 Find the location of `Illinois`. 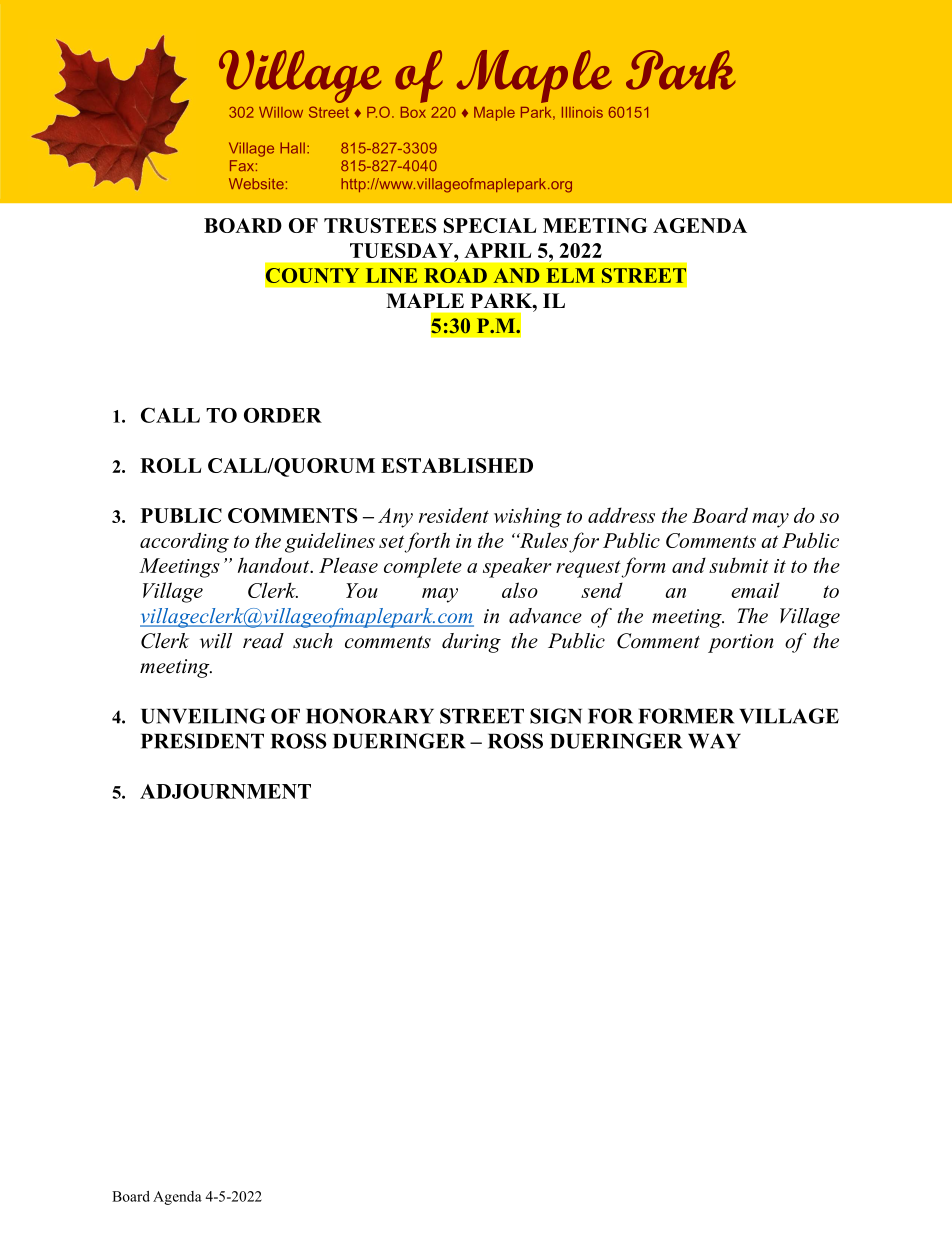

Illinois is located at coordinates (582, 112).
